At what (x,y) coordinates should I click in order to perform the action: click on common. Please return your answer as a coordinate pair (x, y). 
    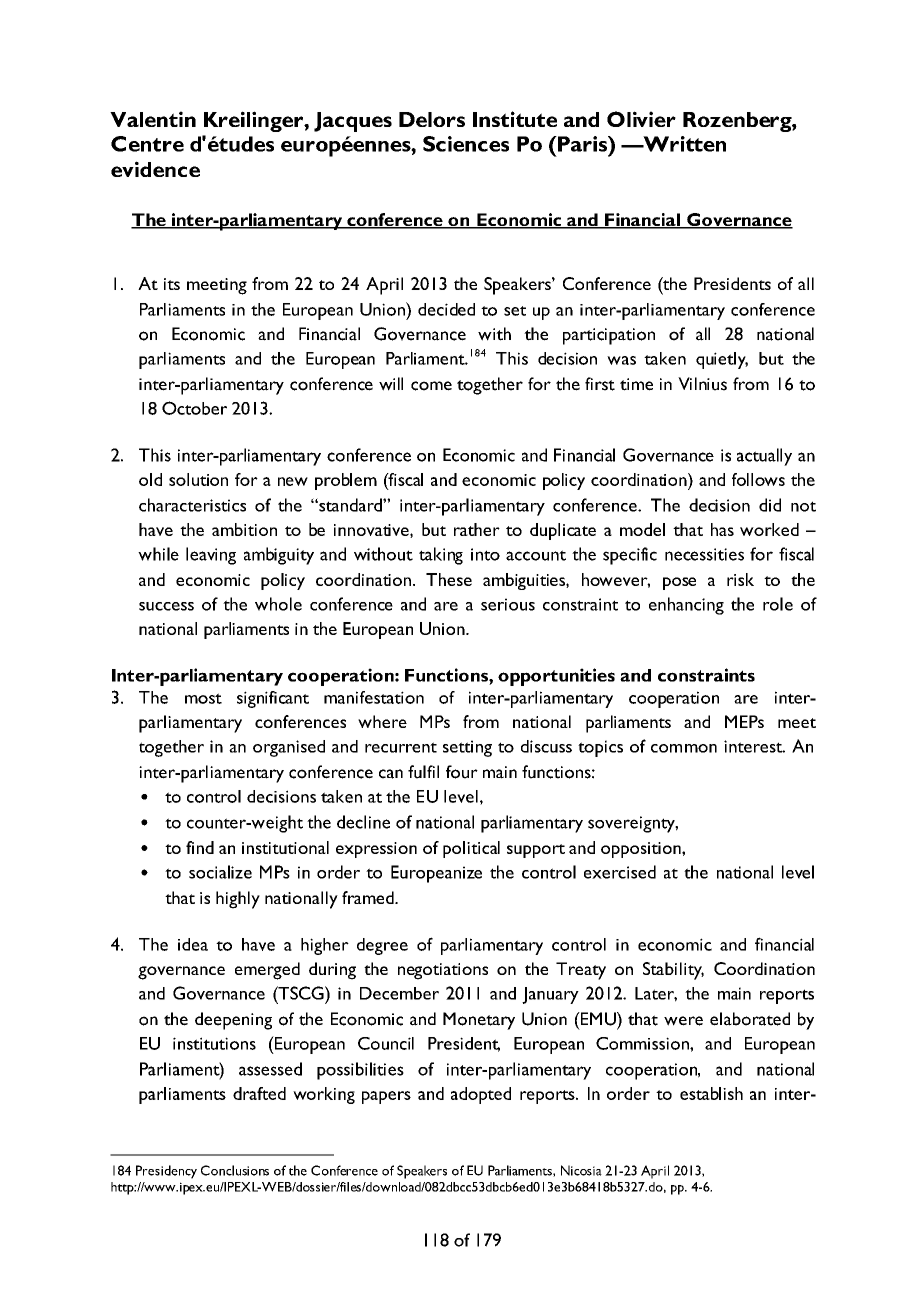
    Looking at the image, I should click on (684, 748).
